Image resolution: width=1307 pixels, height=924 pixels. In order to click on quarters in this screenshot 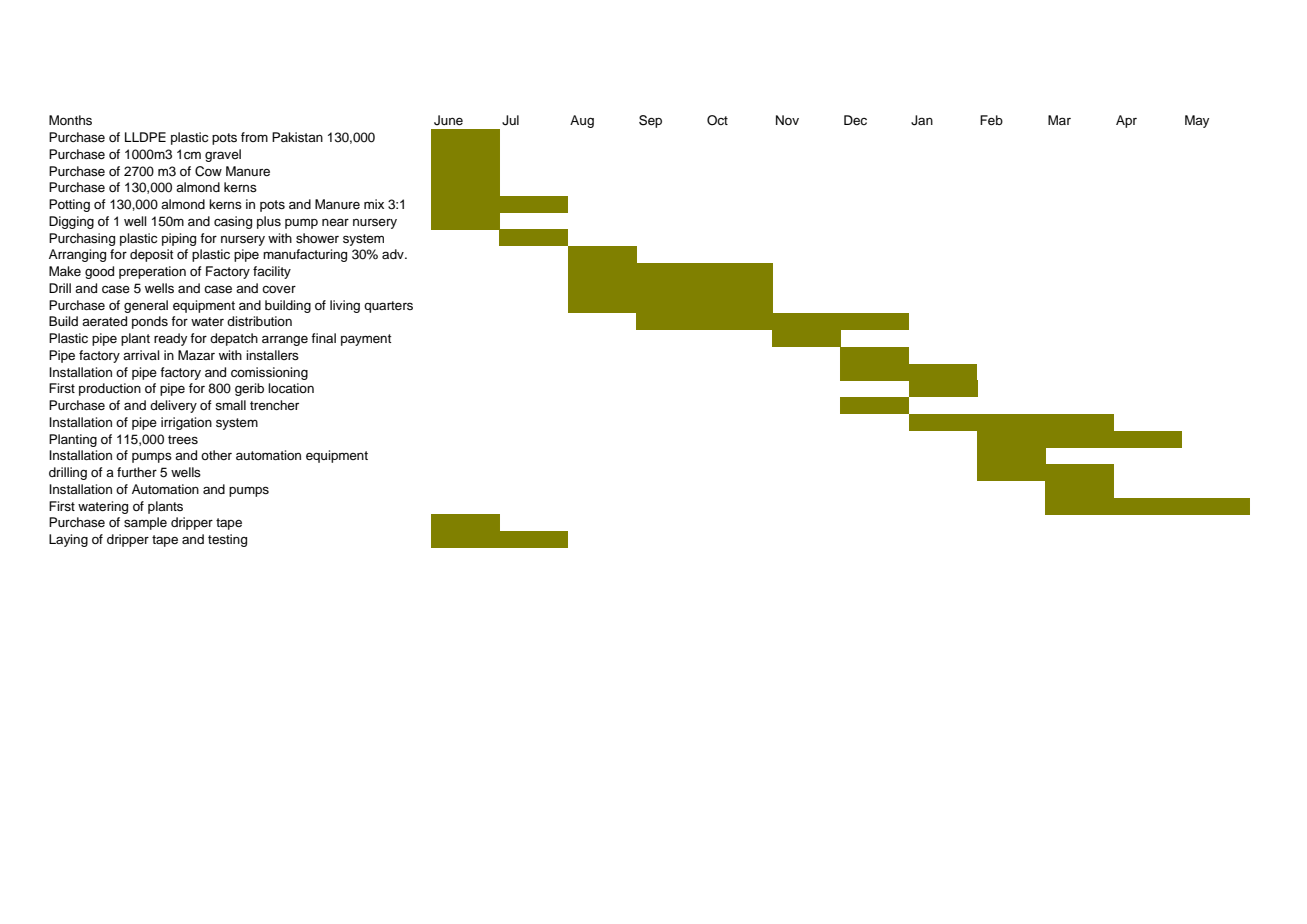, I will do `click(388, 307)`.
